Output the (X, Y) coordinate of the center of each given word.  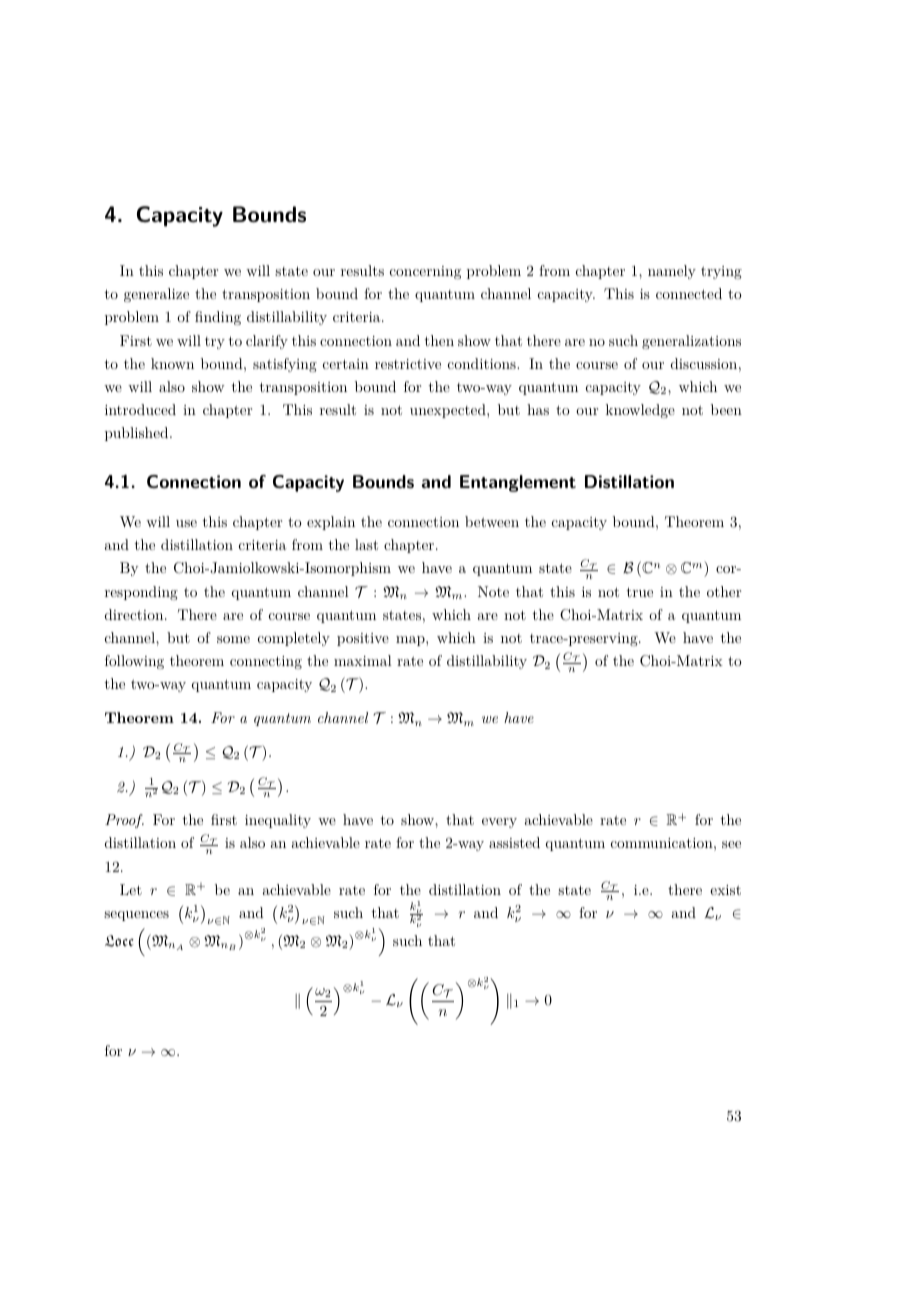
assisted (514, 842)
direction (135, 614)
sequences (136, 916)
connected (689, 293)
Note (493, 591)
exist (725, 890)
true (640, 592)
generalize (156, 295)
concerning (425, 272)
